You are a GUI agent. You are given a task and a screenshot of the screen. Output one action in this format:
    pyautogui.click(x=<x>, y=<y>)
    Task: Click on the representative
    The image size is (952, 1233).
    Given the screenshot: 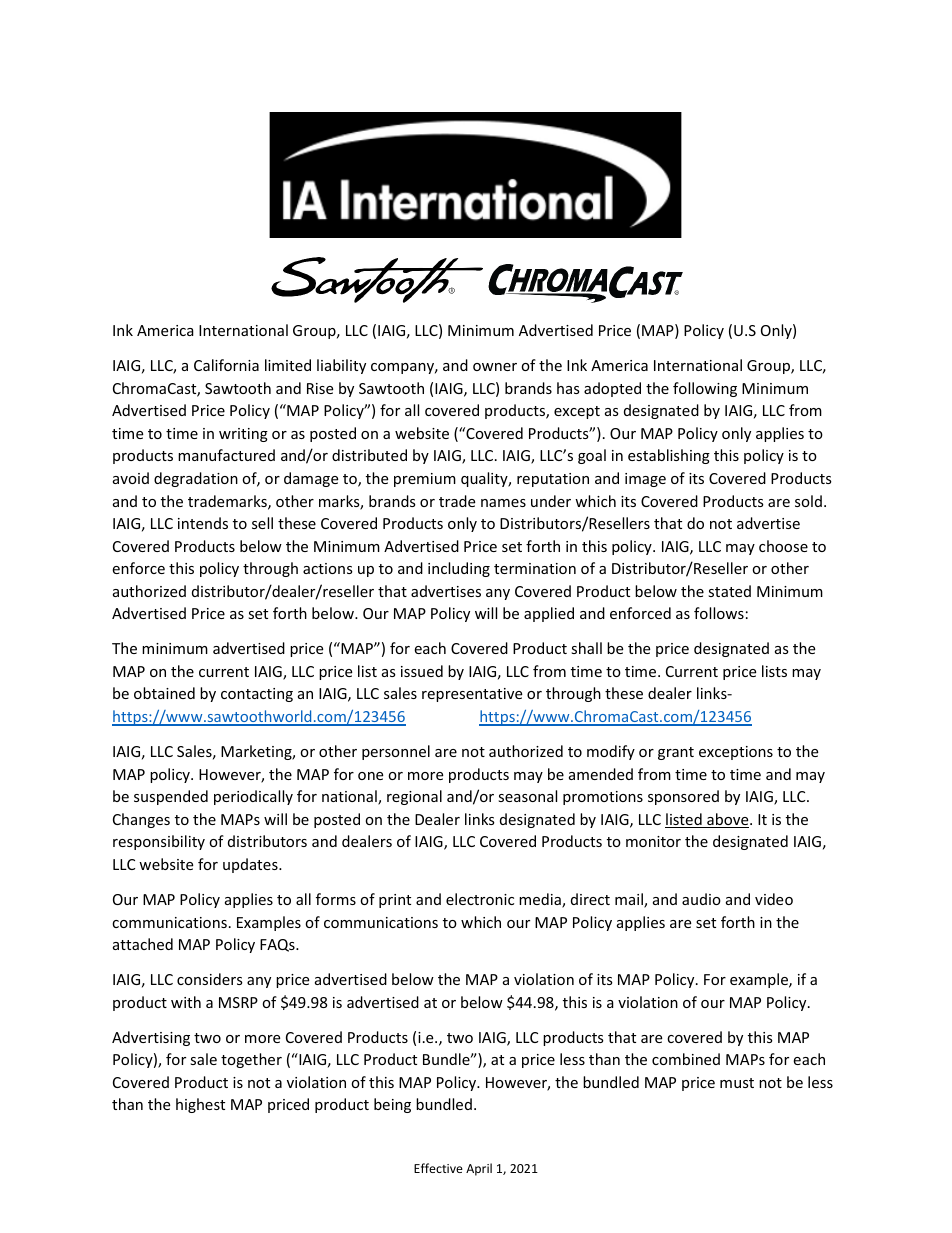 What is the action you would take?
    pyautogui.click(x=472, y=695)
